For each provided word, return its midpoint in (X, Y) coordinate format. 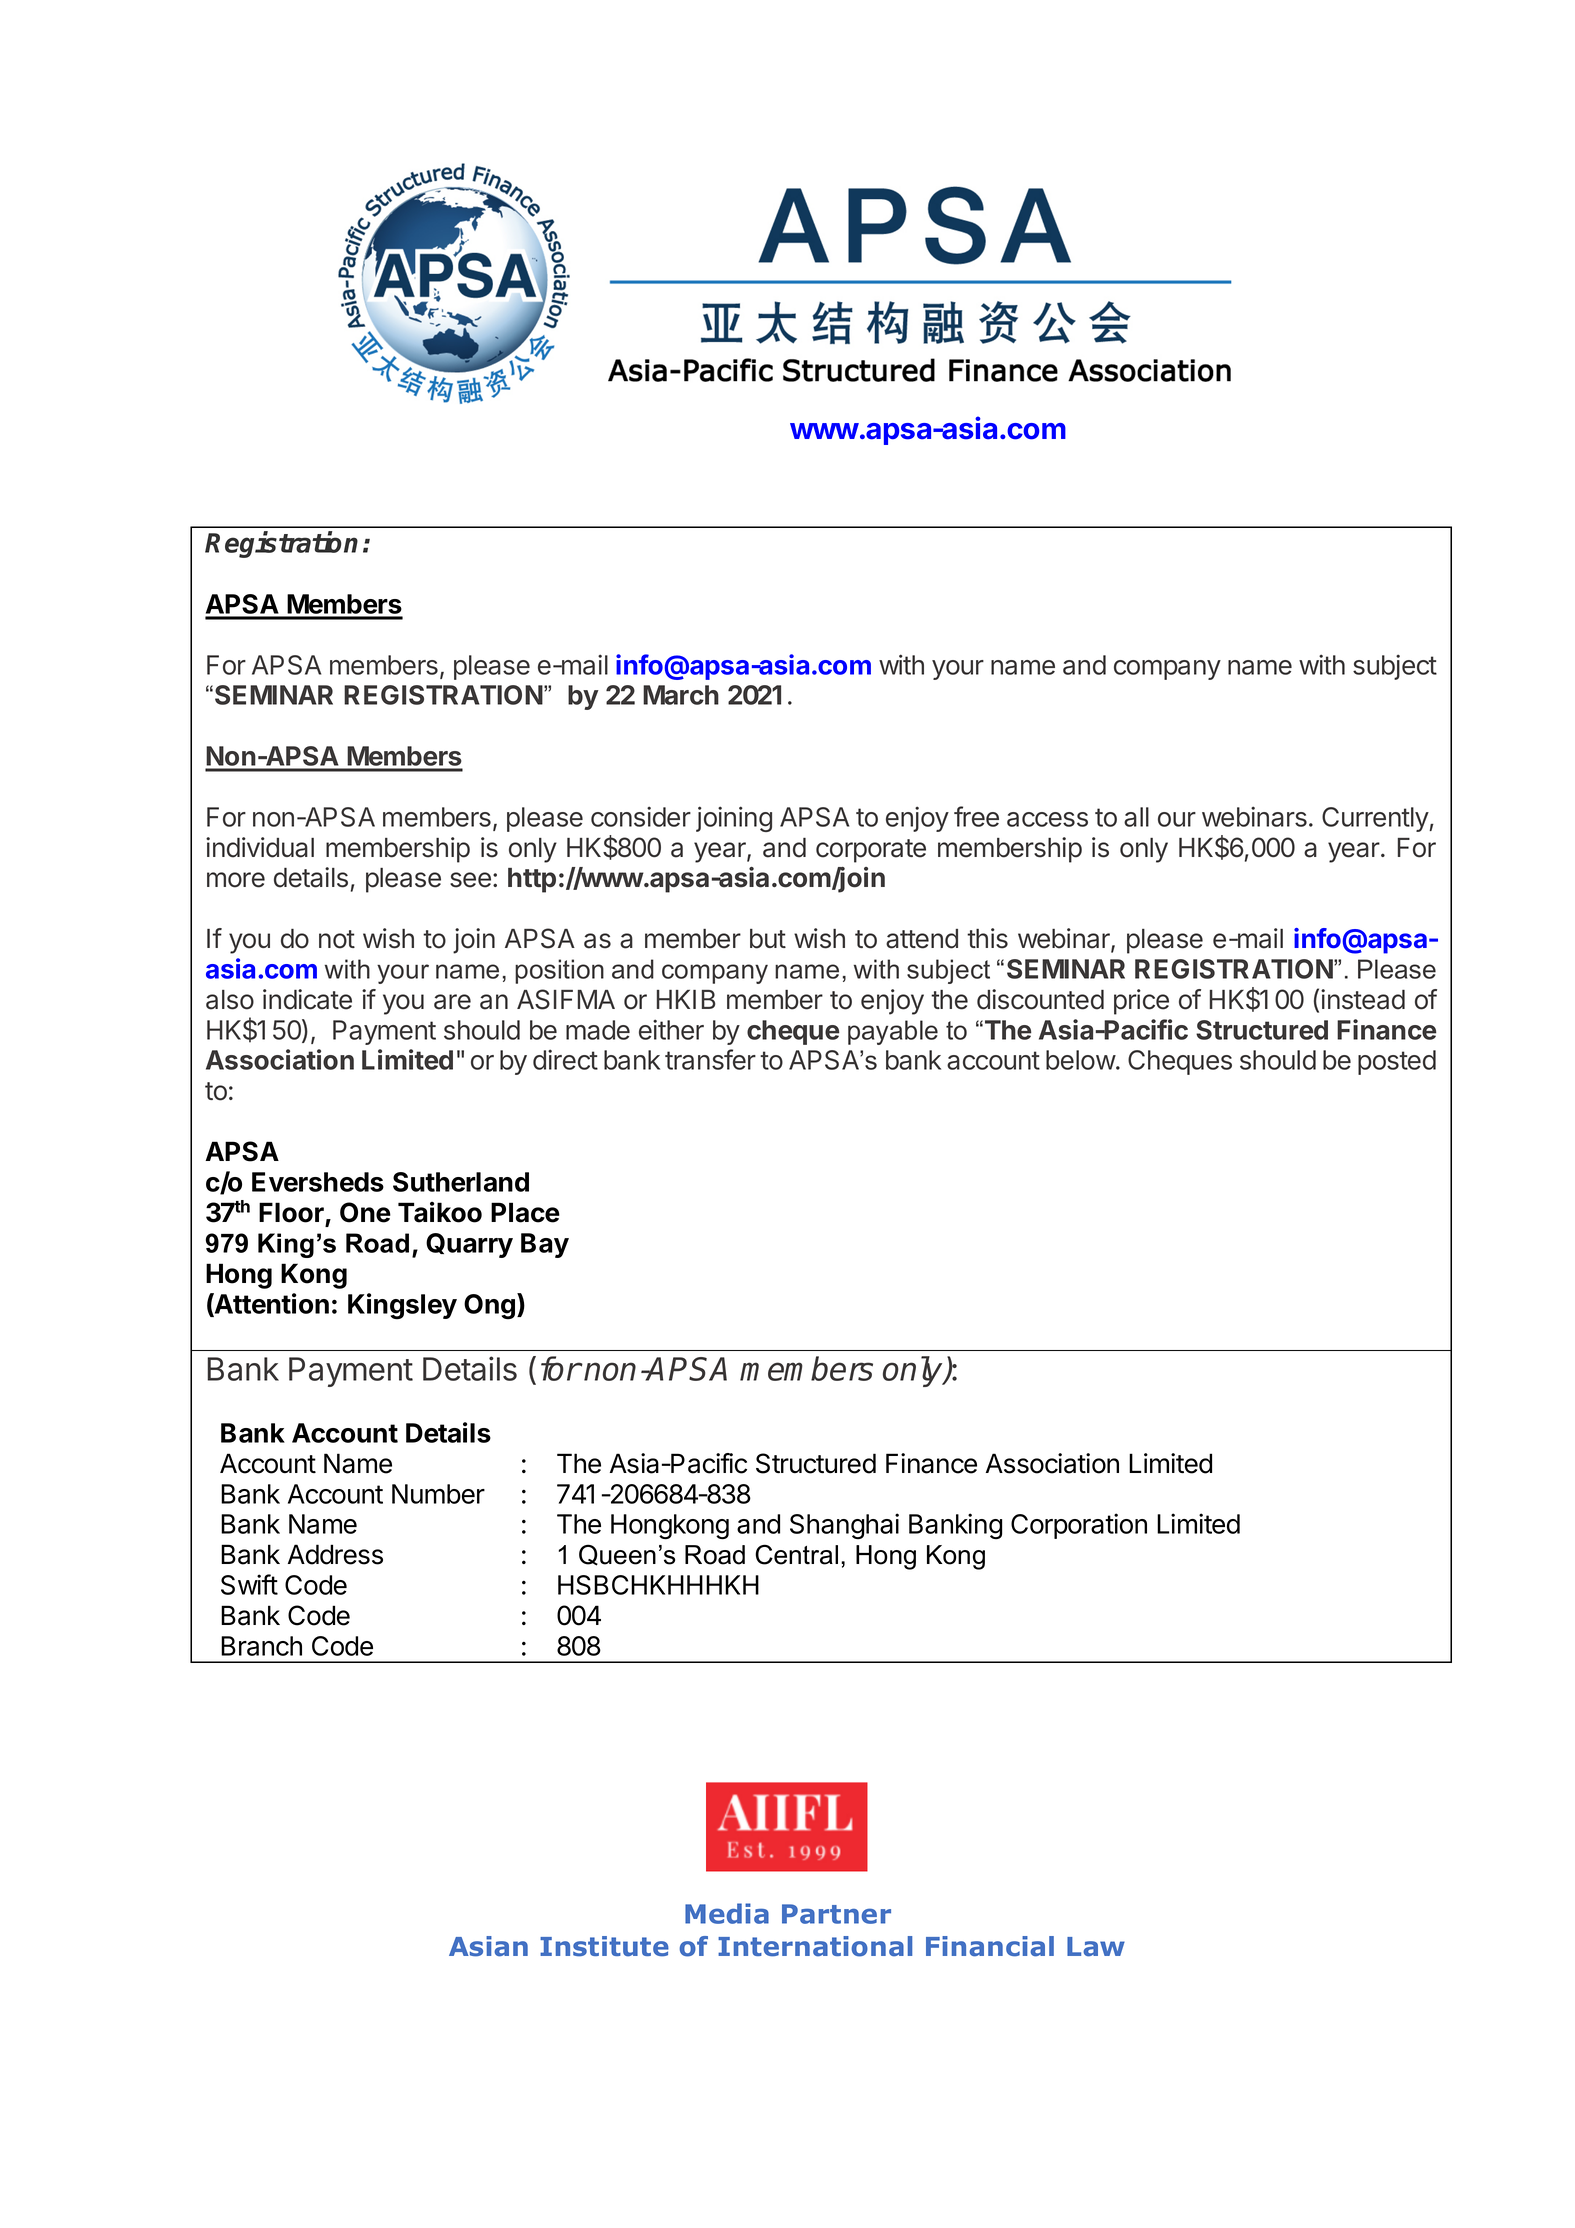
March (681, 695)
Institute (604, 1946)
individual (260, 847)
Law (1096, 1947)
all (1136, 817)
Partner (836, 1914)
